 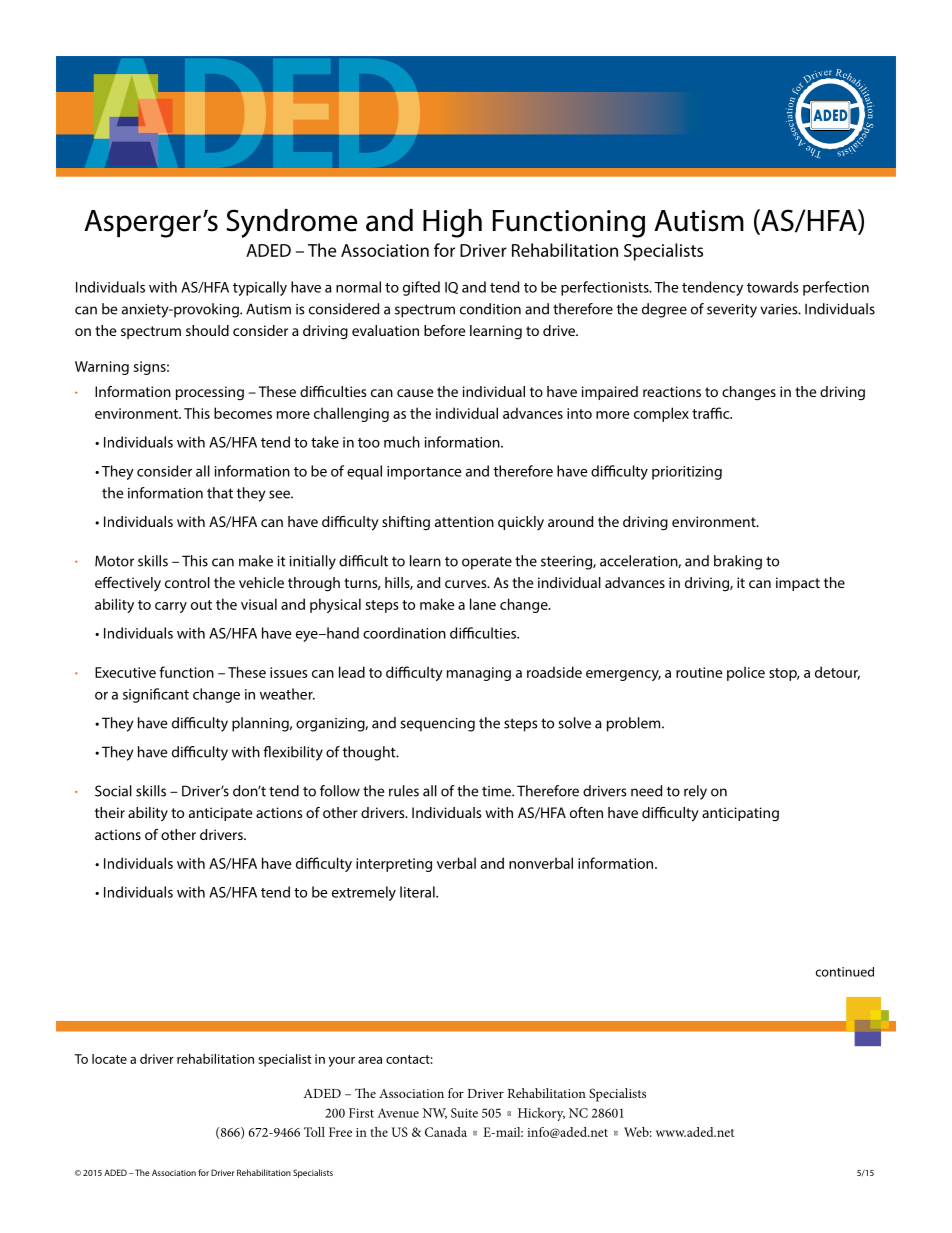 I want to click on anticipating, so click(x=740, y=814).
